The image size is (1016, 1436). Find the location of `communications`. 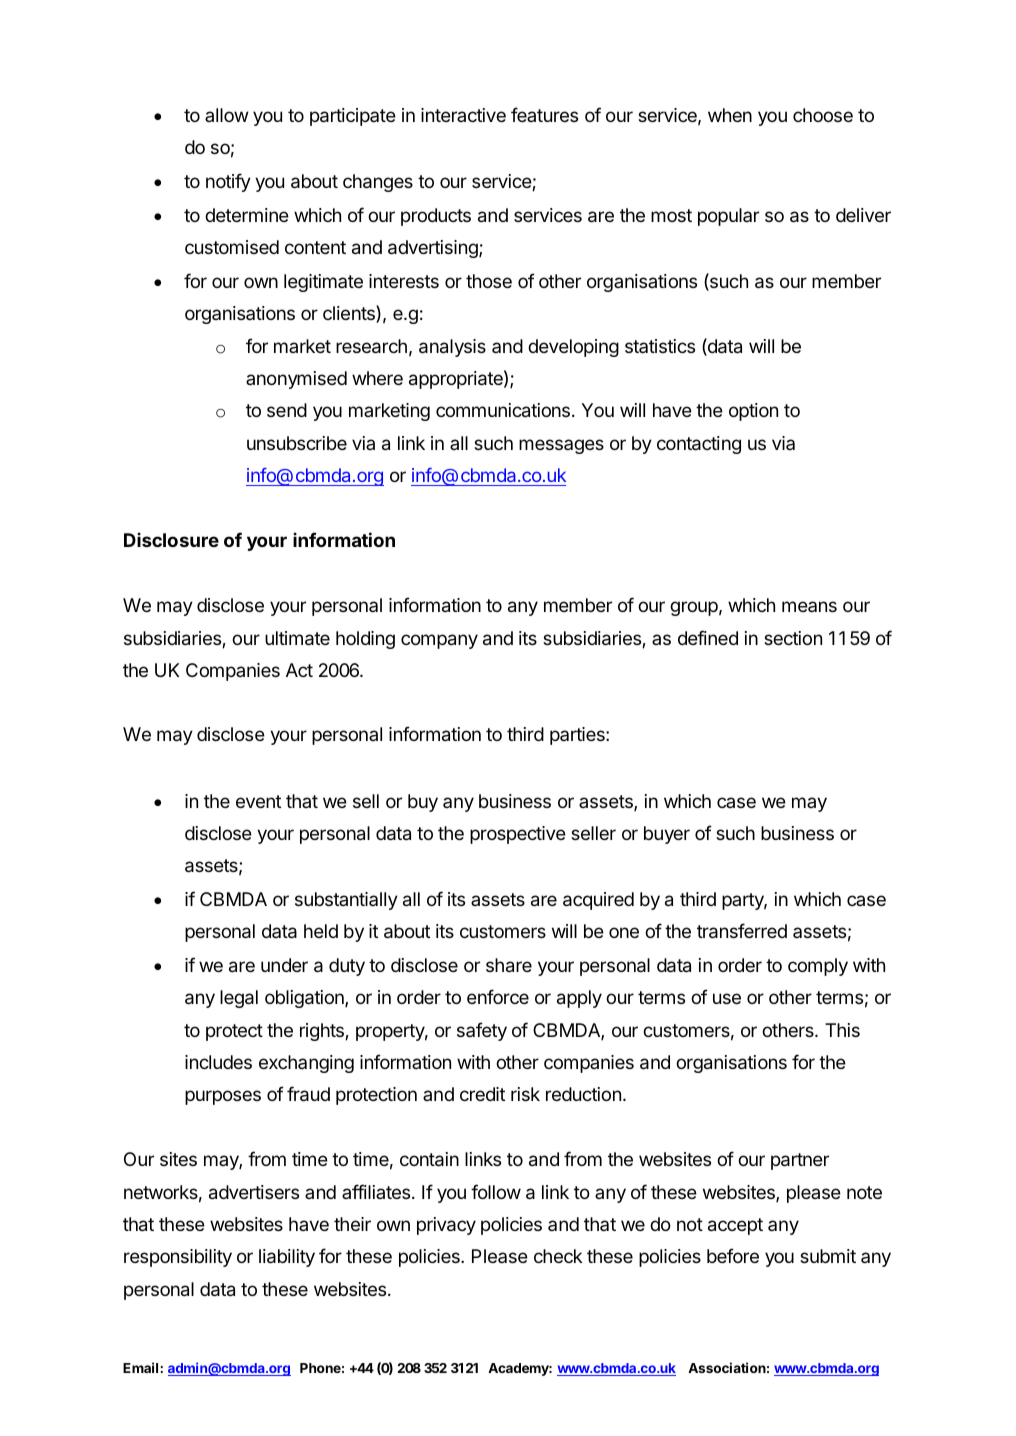

communications is located at coordinates (503, 410).
